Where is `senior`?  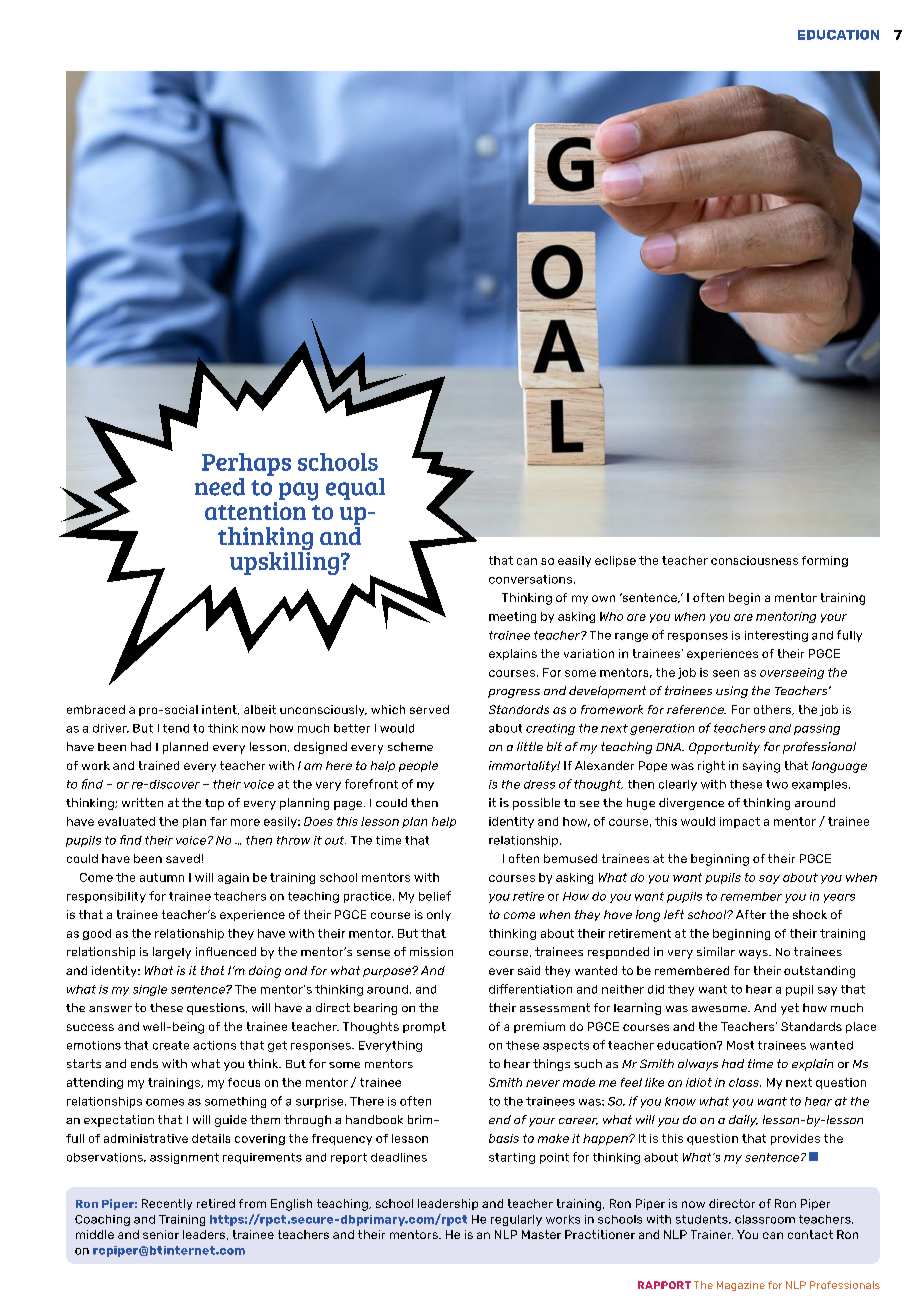 senior is located at coordinates (161, 1234).
